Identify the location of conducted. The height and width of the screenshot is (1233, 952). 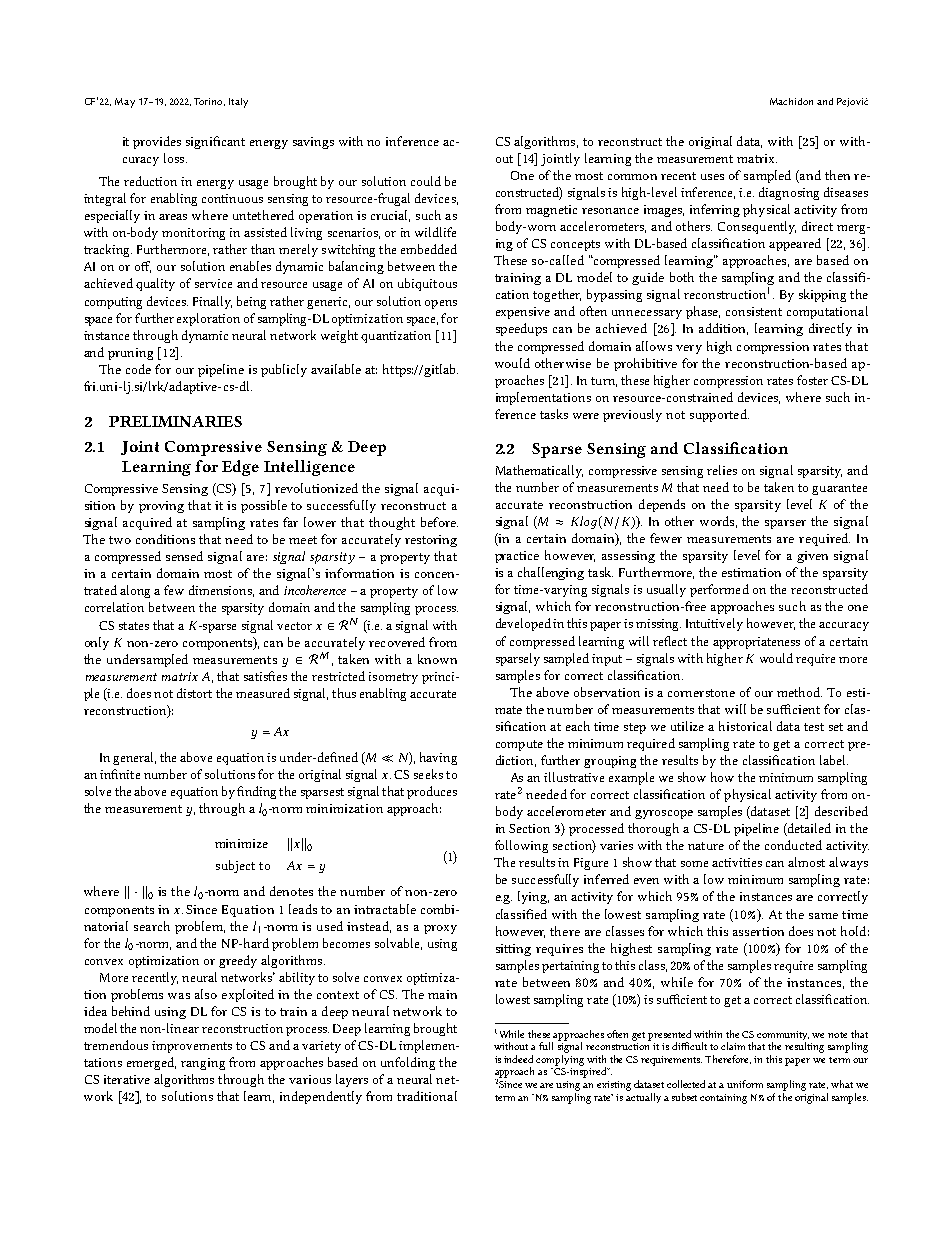
(793, 845).
